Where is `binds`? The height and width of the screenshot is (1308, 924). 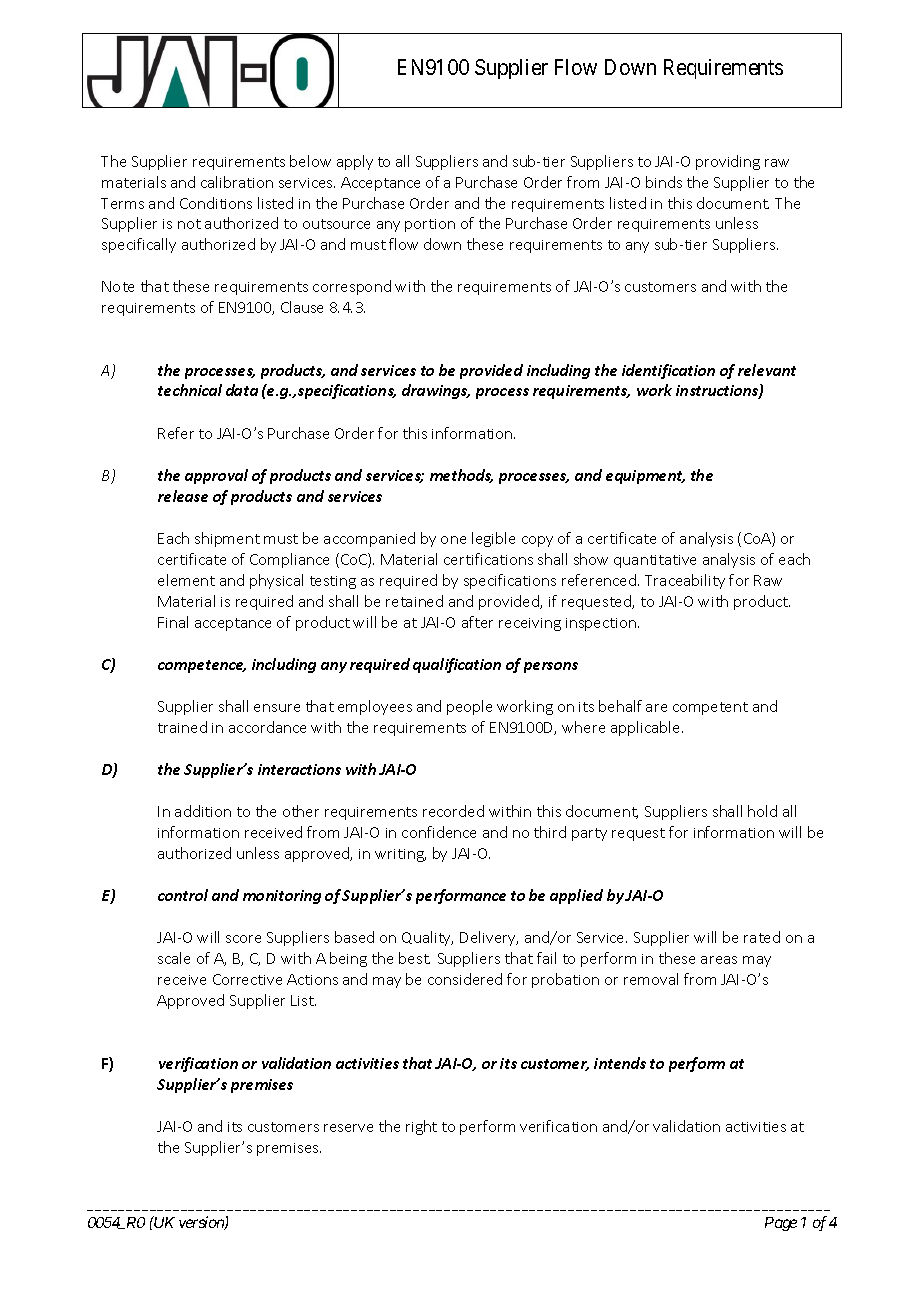
binds is located at coordinates (664, 182).
